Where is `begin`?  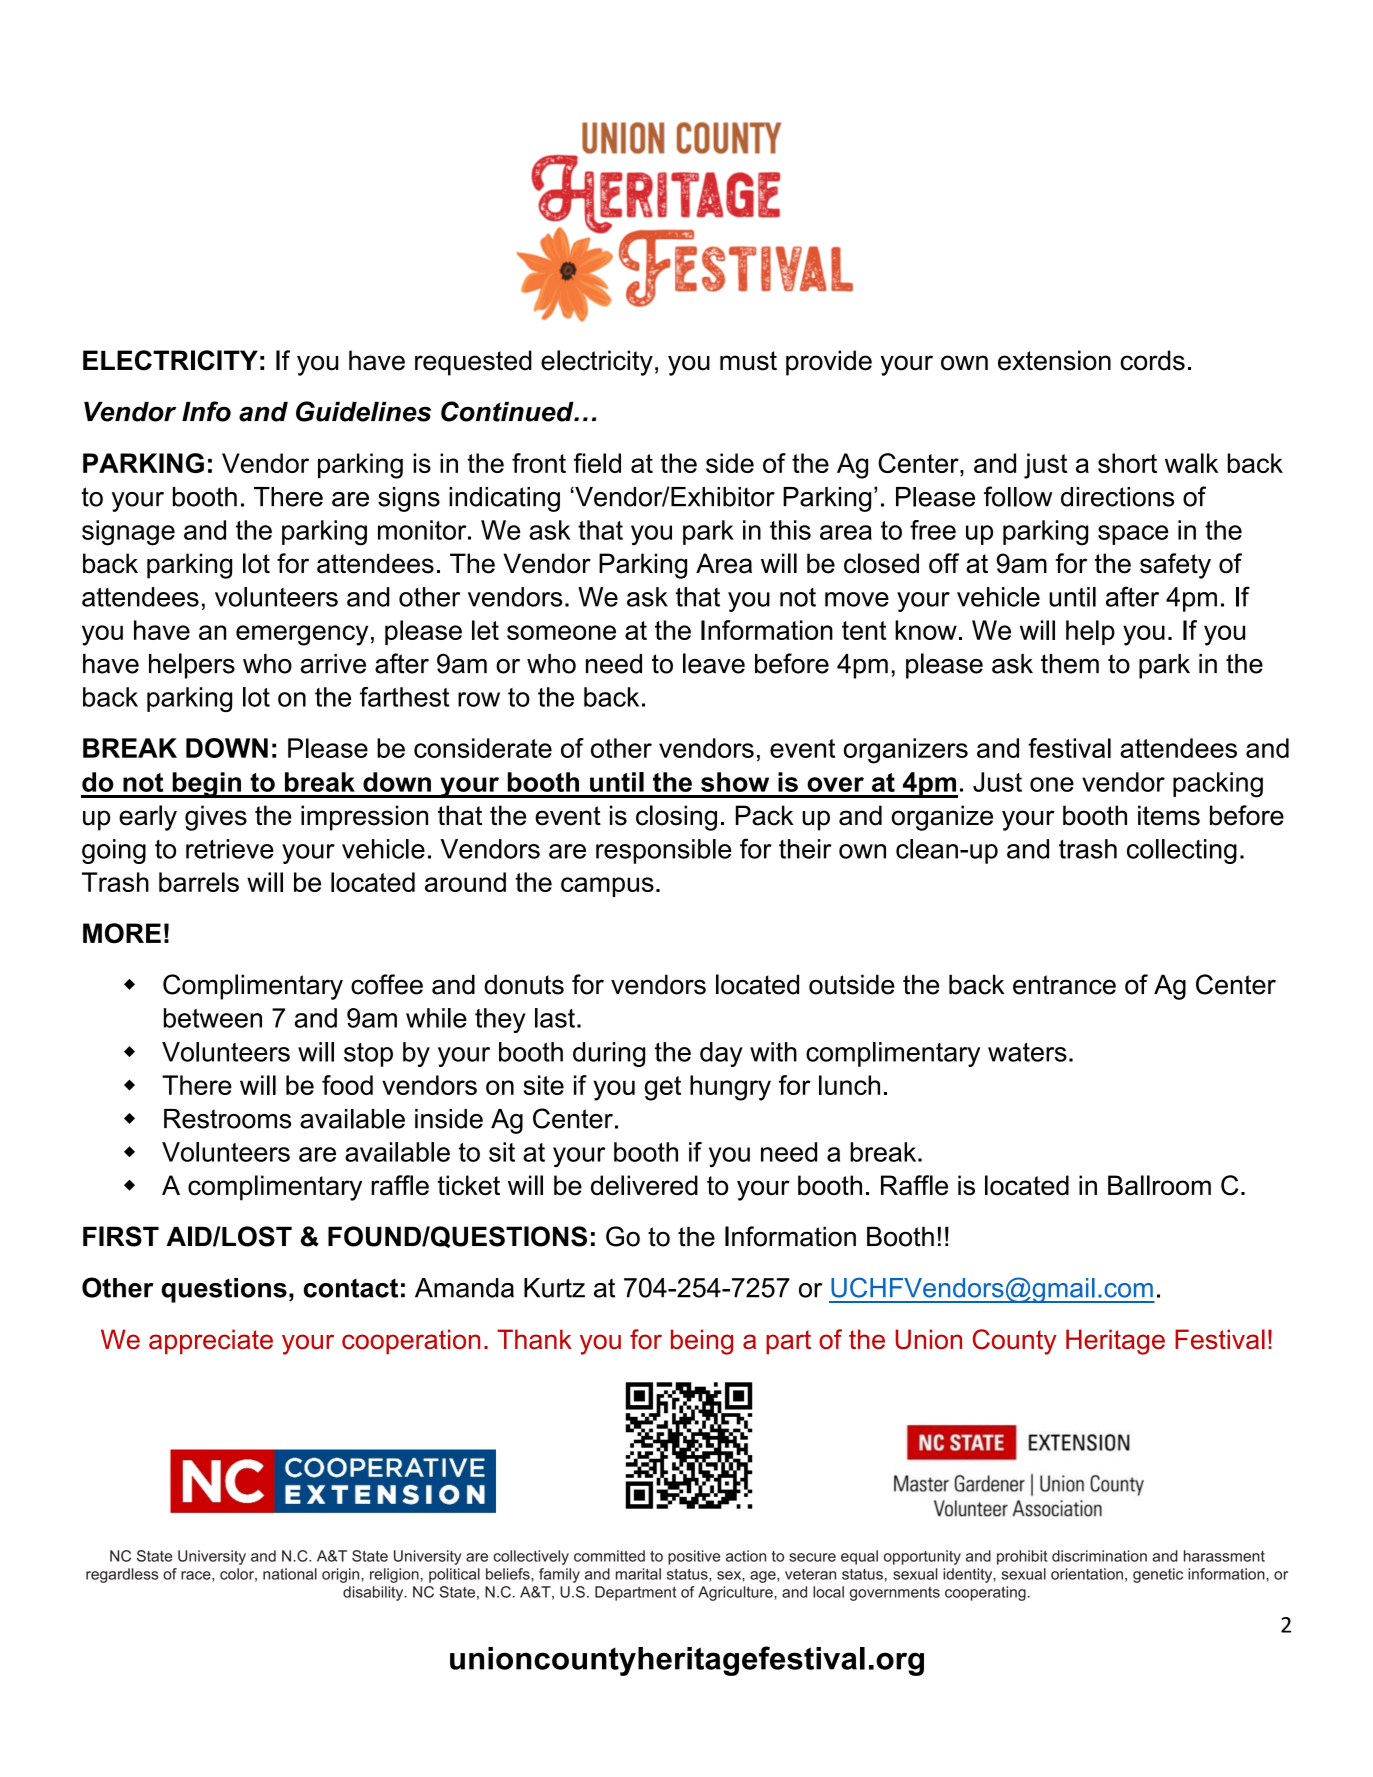
begin is located at coordinates (206, 785).
